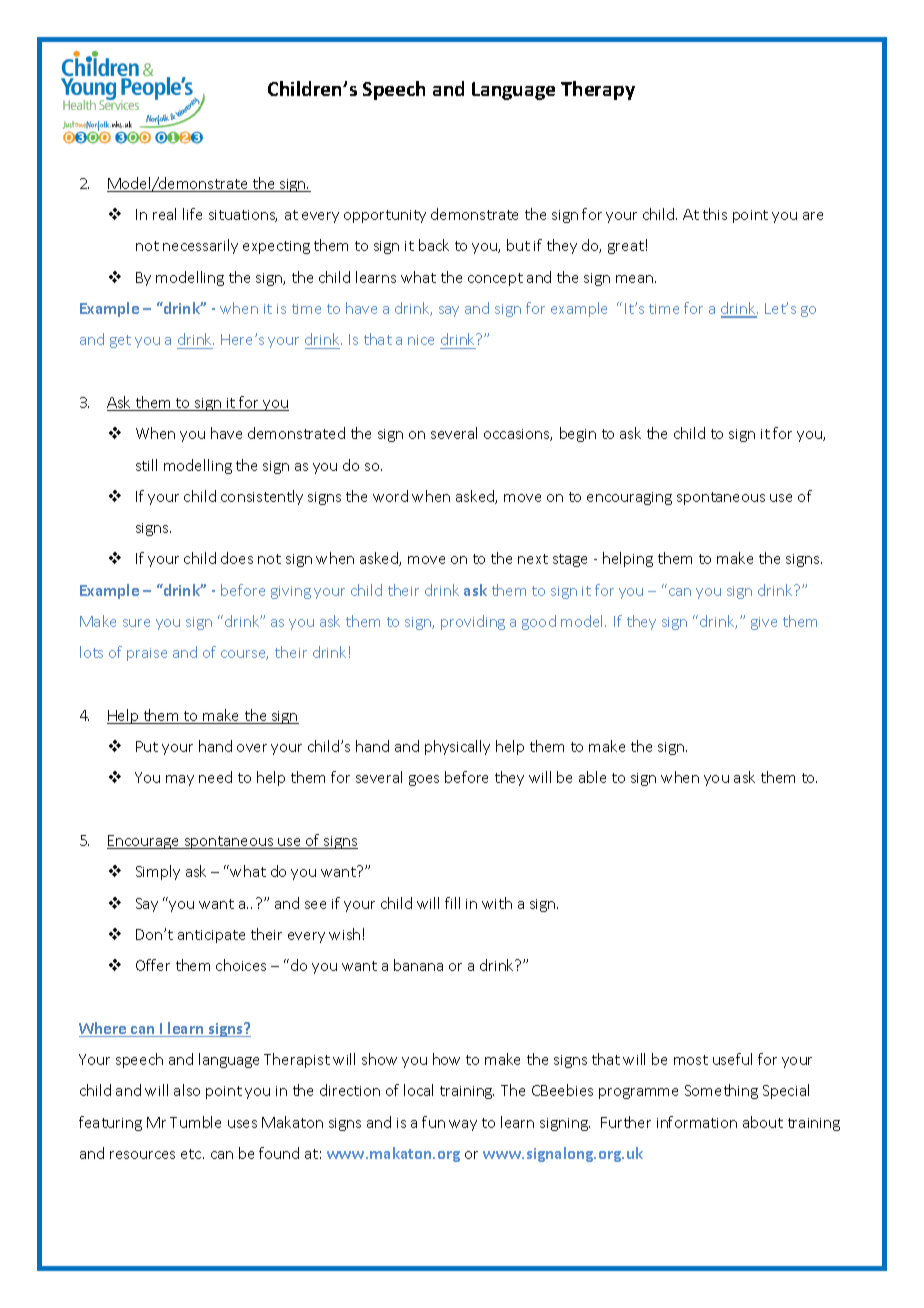  I want to click on opportunity, so click(385, 216).
